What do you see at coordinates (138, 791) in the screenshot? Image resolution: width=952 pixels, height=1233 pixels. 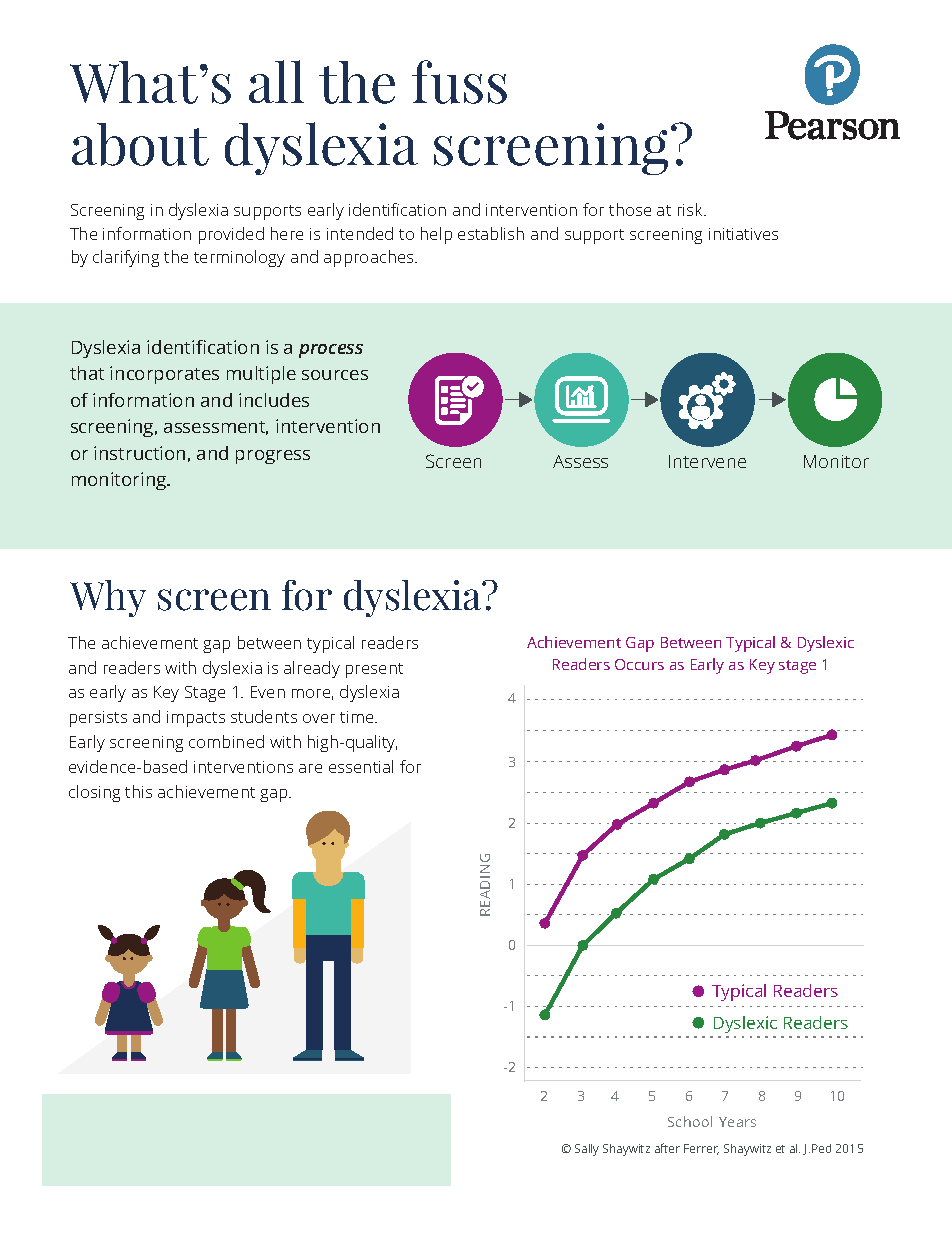 I see `this` at bounding box center [138, 791].
